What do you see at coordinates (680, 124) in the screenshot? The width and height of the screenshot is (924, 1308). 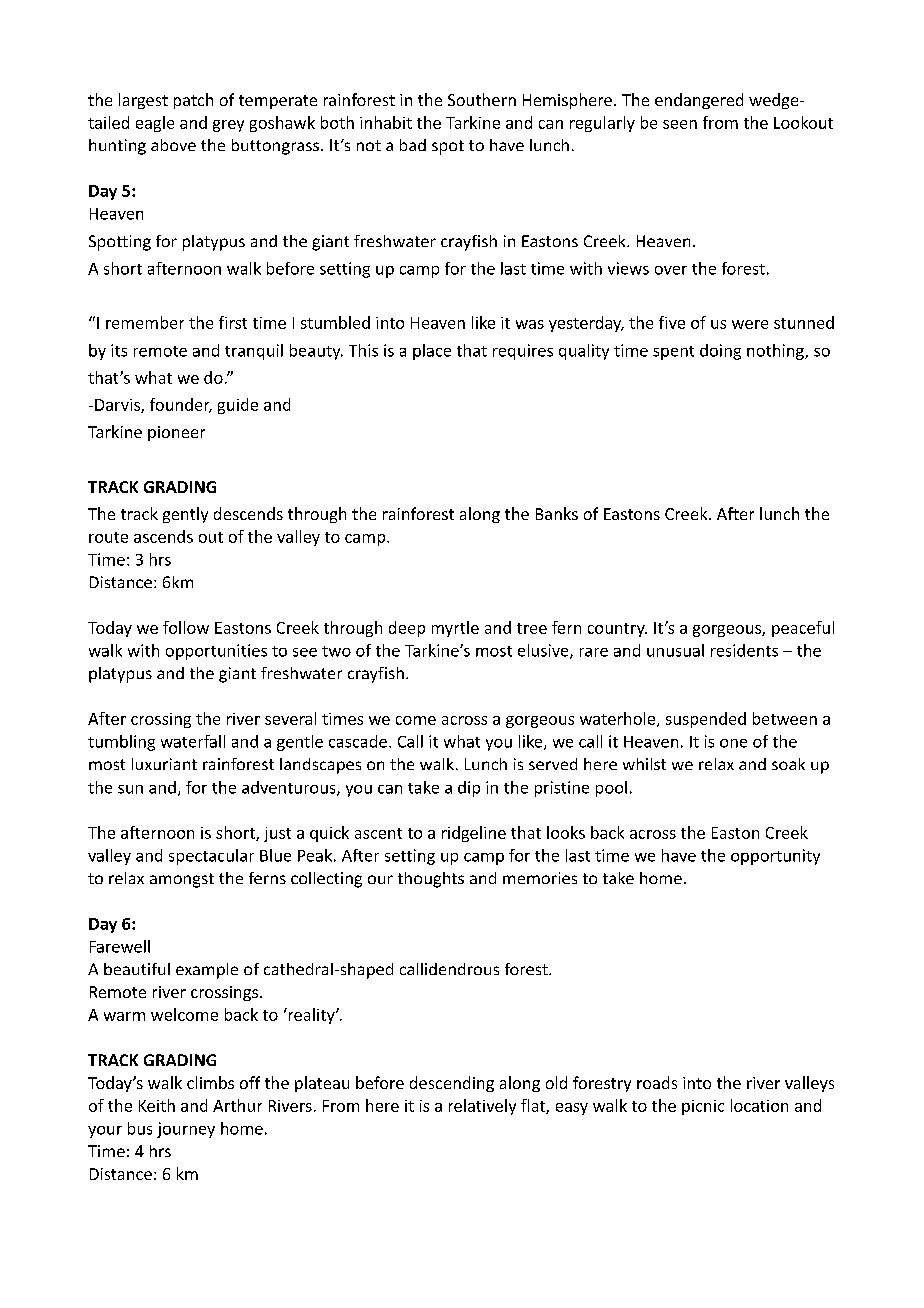 I see `seen` at bounding box center [680, 124].
